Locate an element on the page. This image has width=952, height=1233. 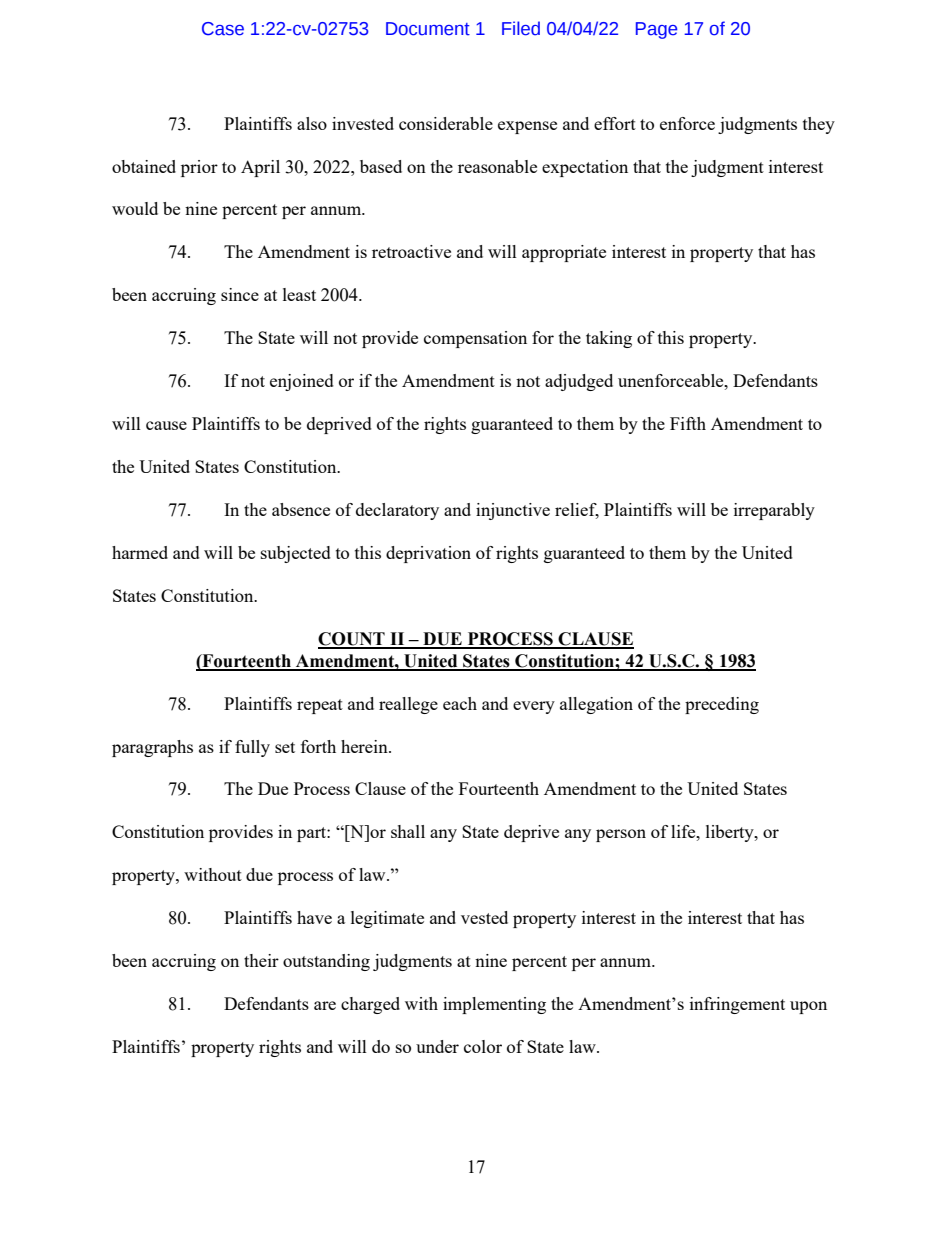
their is located at coordinates (261, 960).
